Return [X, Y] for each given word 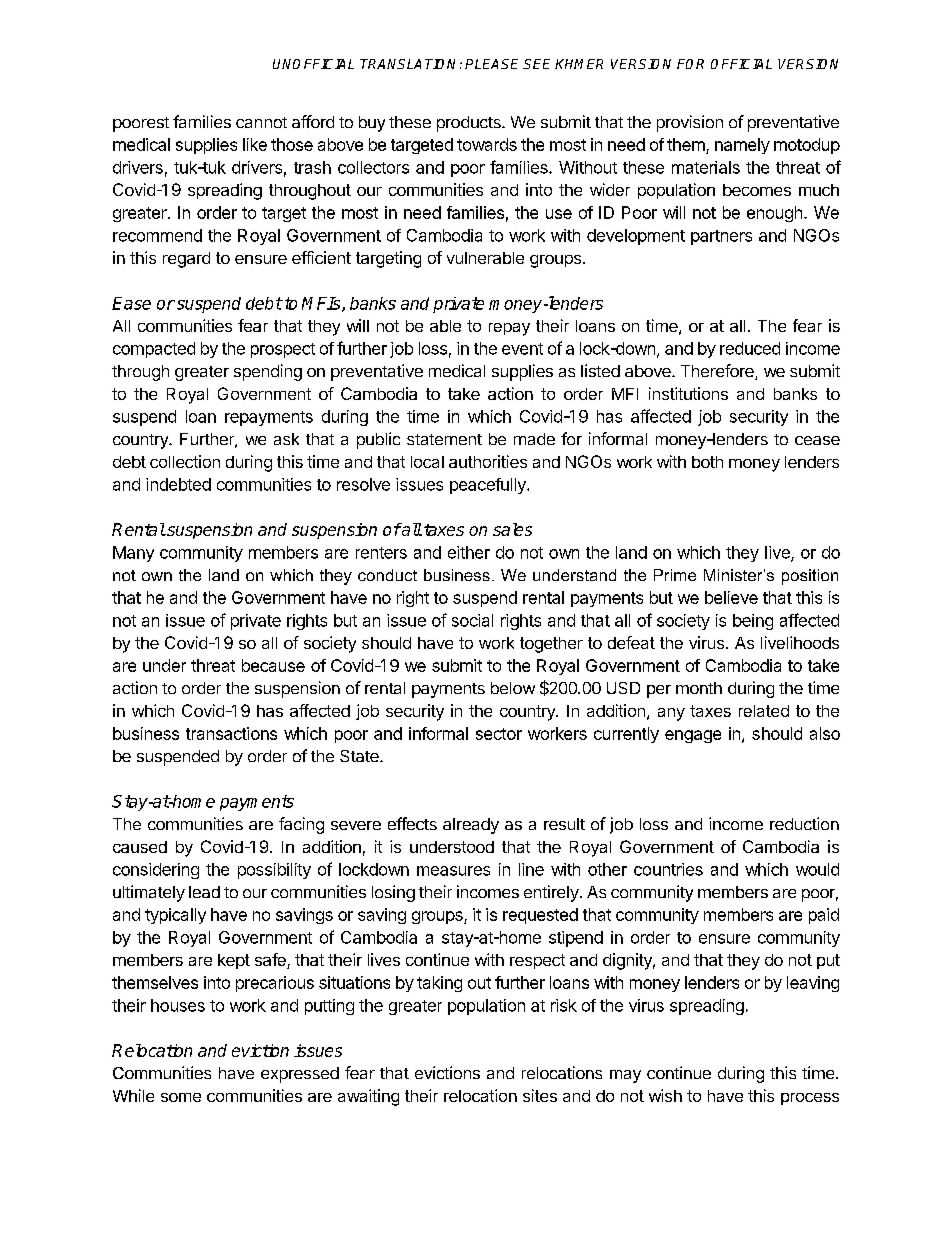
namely [742, 146]
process [810, 1099]
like [255, 144]
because [273, 665]
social [472, 620]
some [181, 1097]
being [753, 622]
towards [487, 144]
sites [540, 1095]
